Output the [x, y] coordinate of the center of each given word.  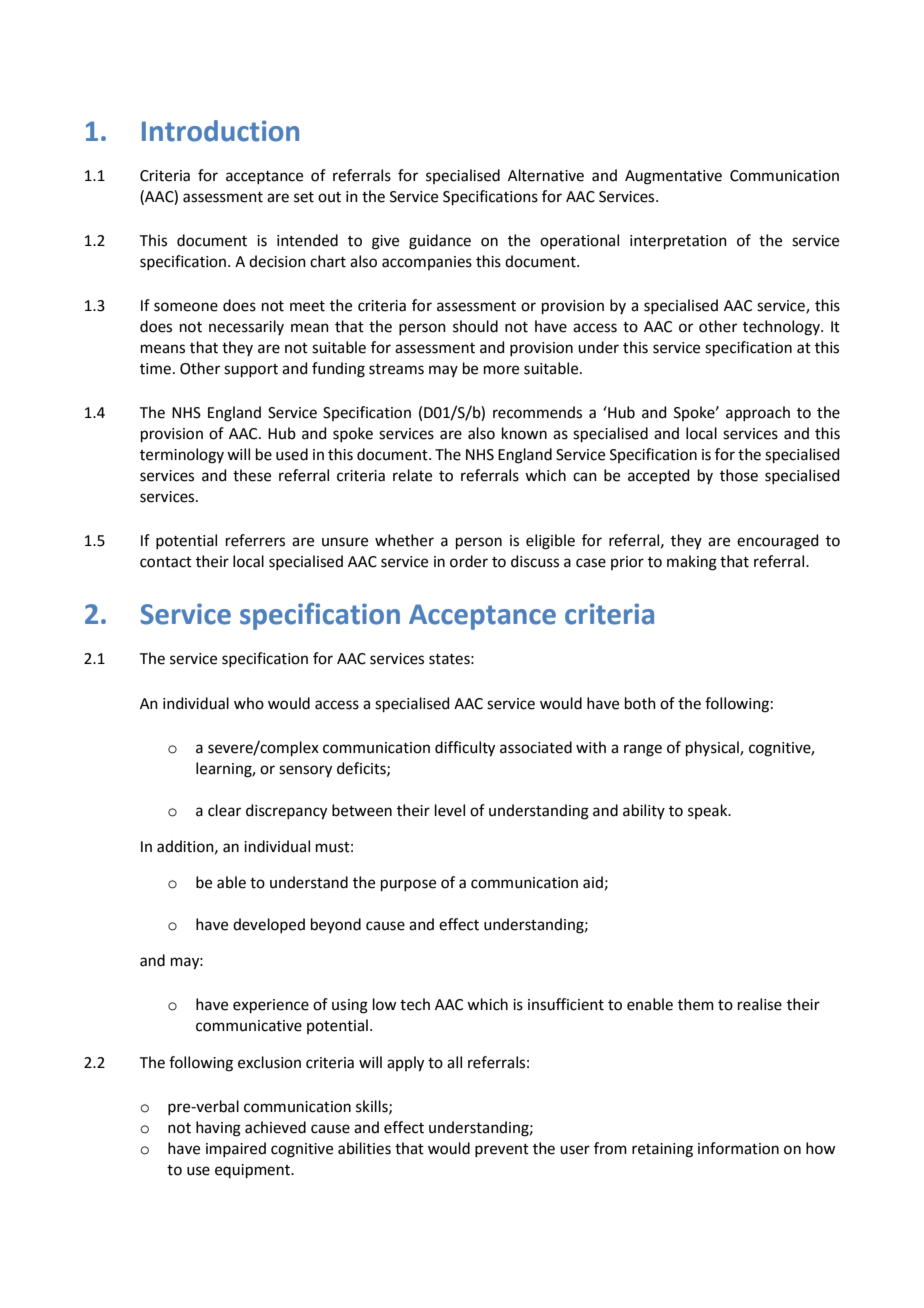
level [450, 810]
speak [709, 811]
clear [224, 810]
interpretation [678, 242]
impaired [236, 1149]
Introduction [220, 131]
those [739, 475]
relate [412, 475]
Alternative [546, 175]
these [252, 475]
